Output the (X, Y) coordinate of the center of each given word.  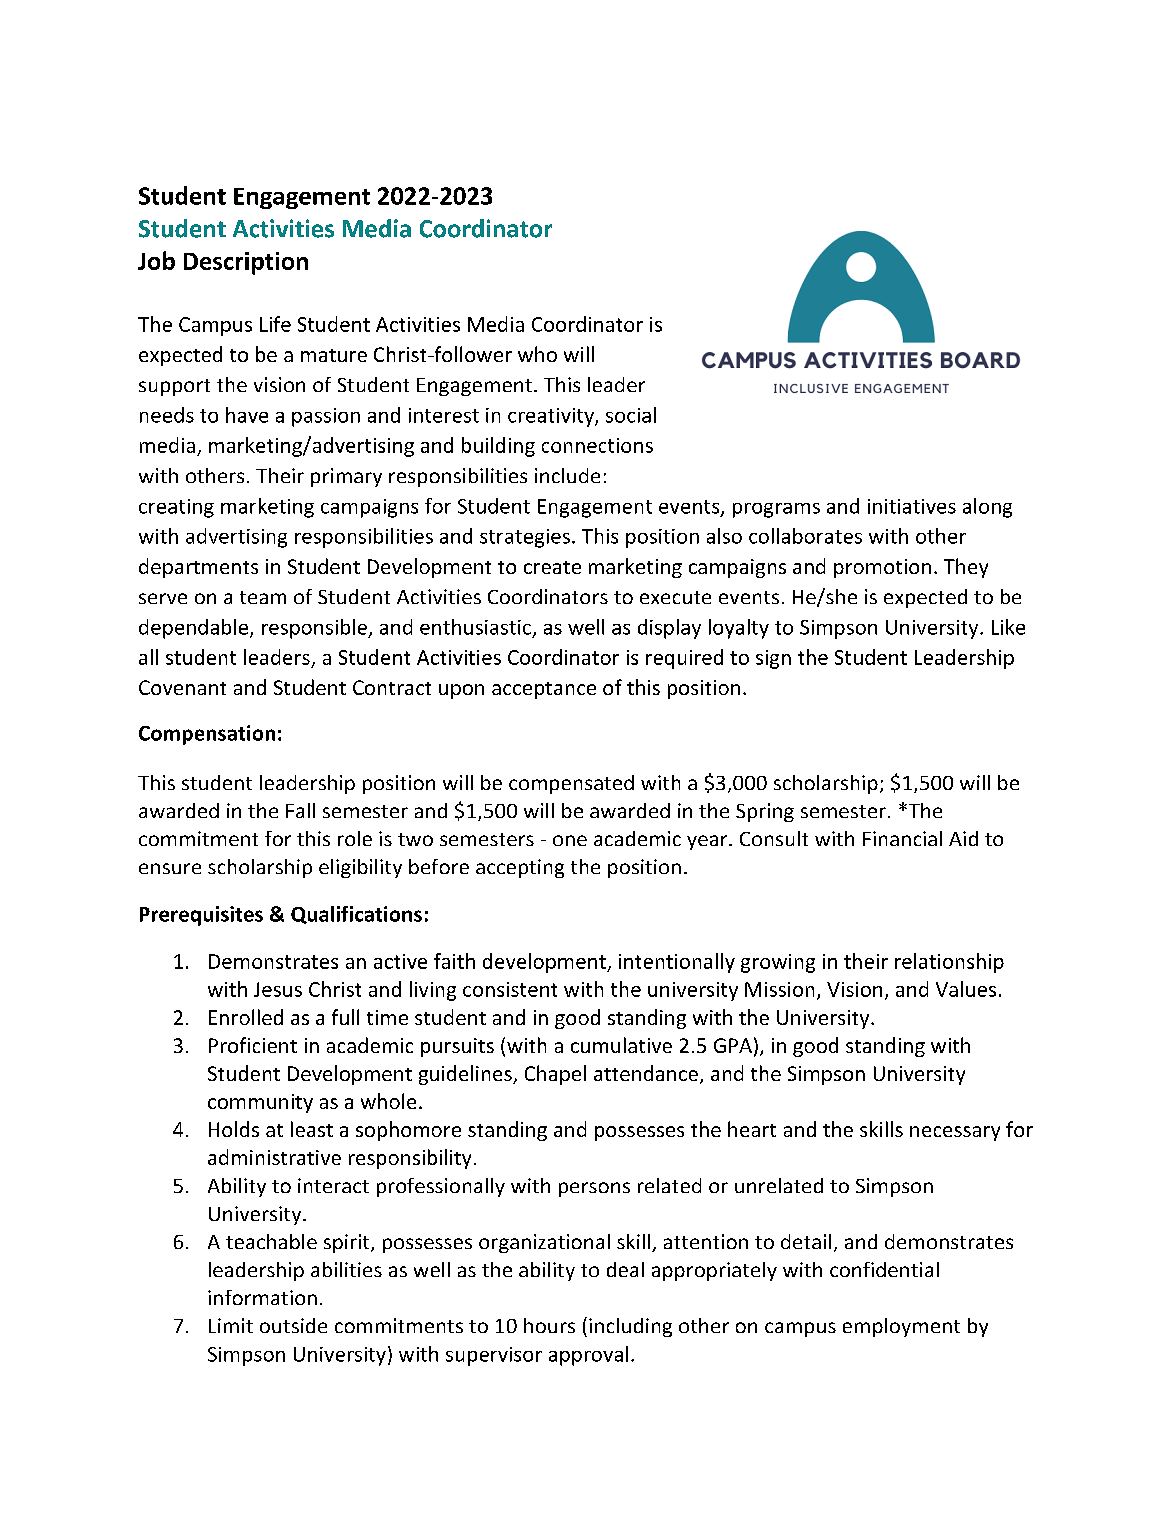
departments (198, 568)
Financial (902, 838)
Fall (300, 810)
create (552, 567)
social (631, 415)
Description (246, 263)
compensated (571, 784)
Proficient (253, 1045)
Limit (231, 1325)
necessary (955, 1133)
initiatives (912, 506)
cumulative (621, 1045)
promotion (882, 568)
